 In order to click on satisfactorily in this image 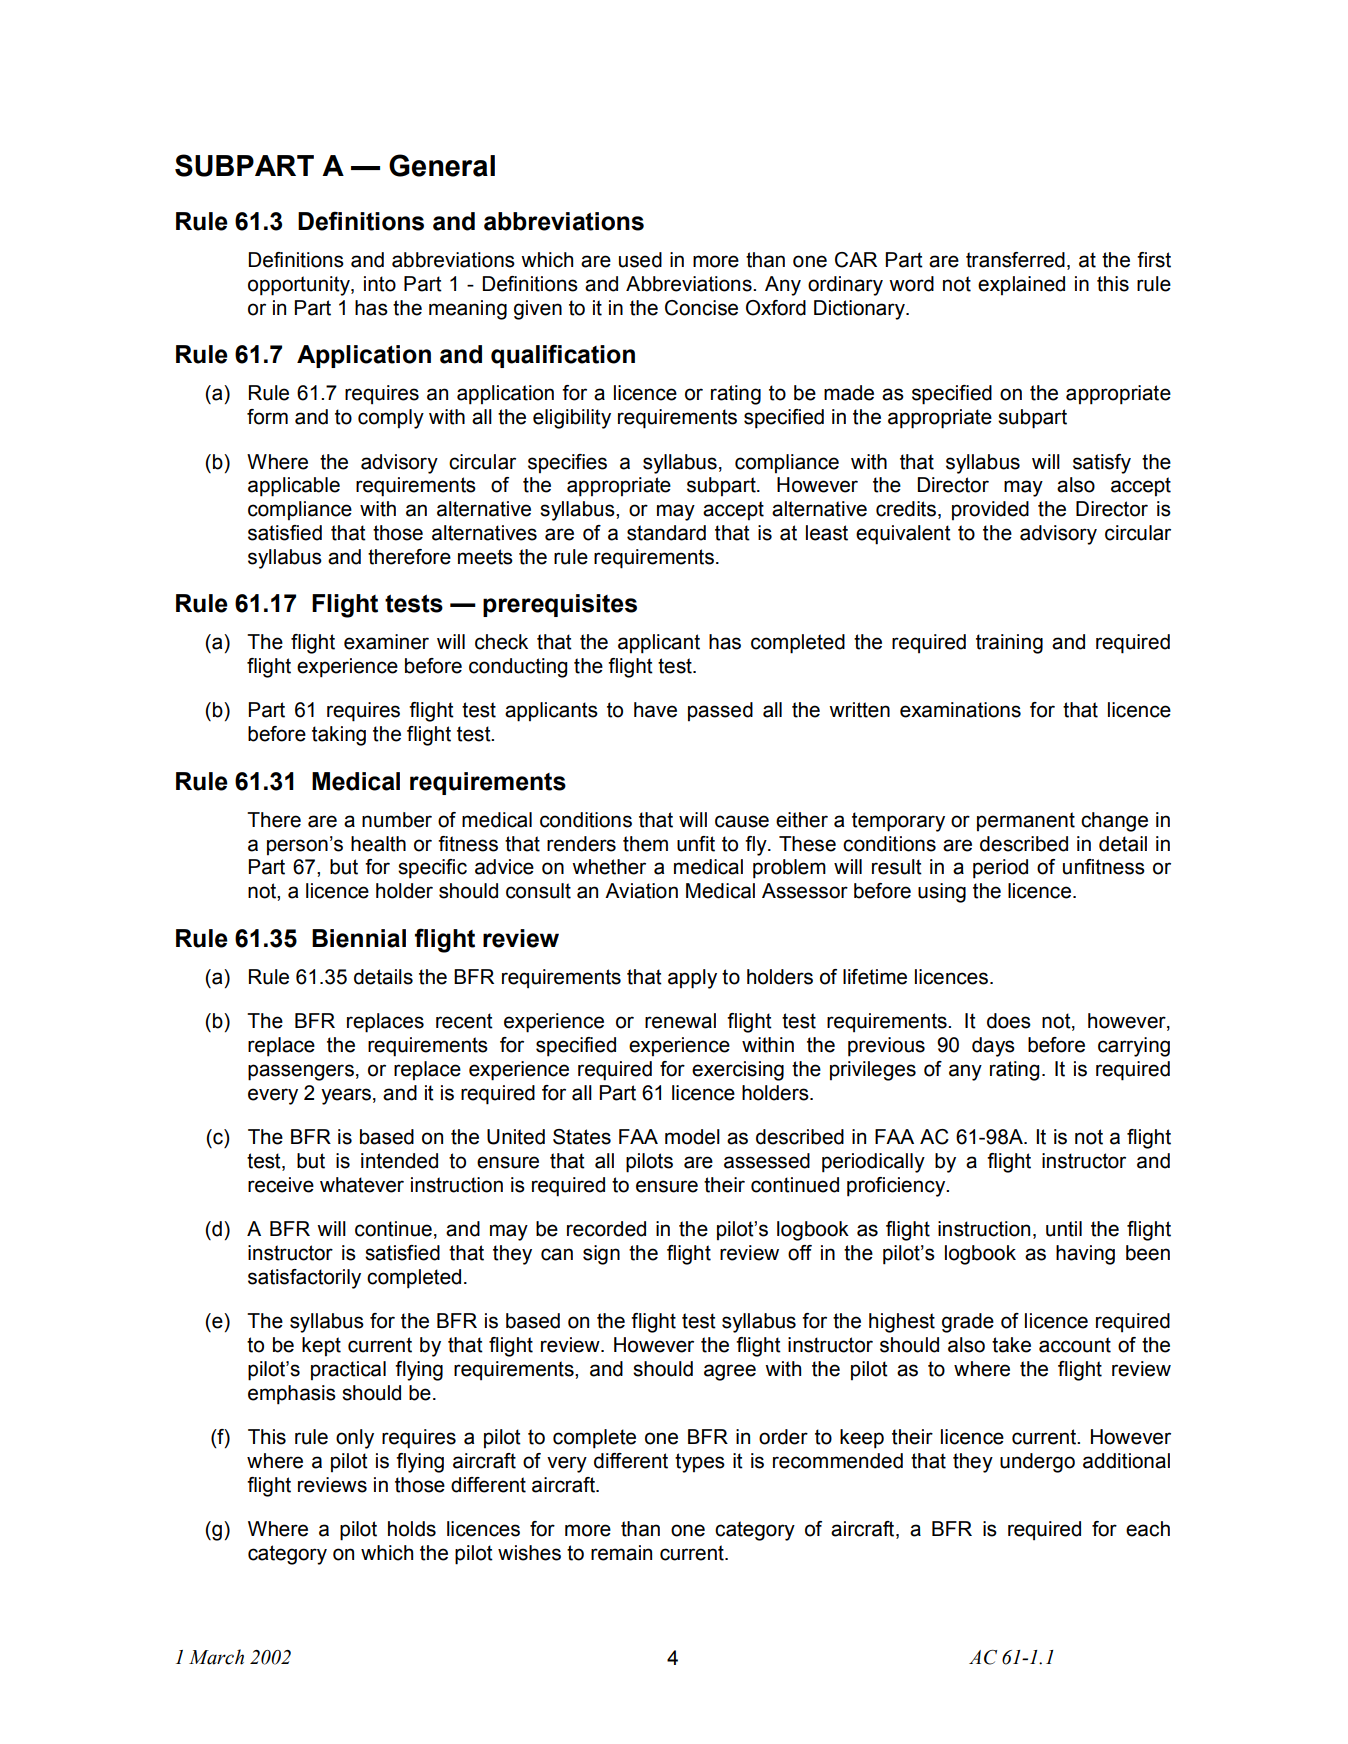, I will do `click(304, 1279)`.
